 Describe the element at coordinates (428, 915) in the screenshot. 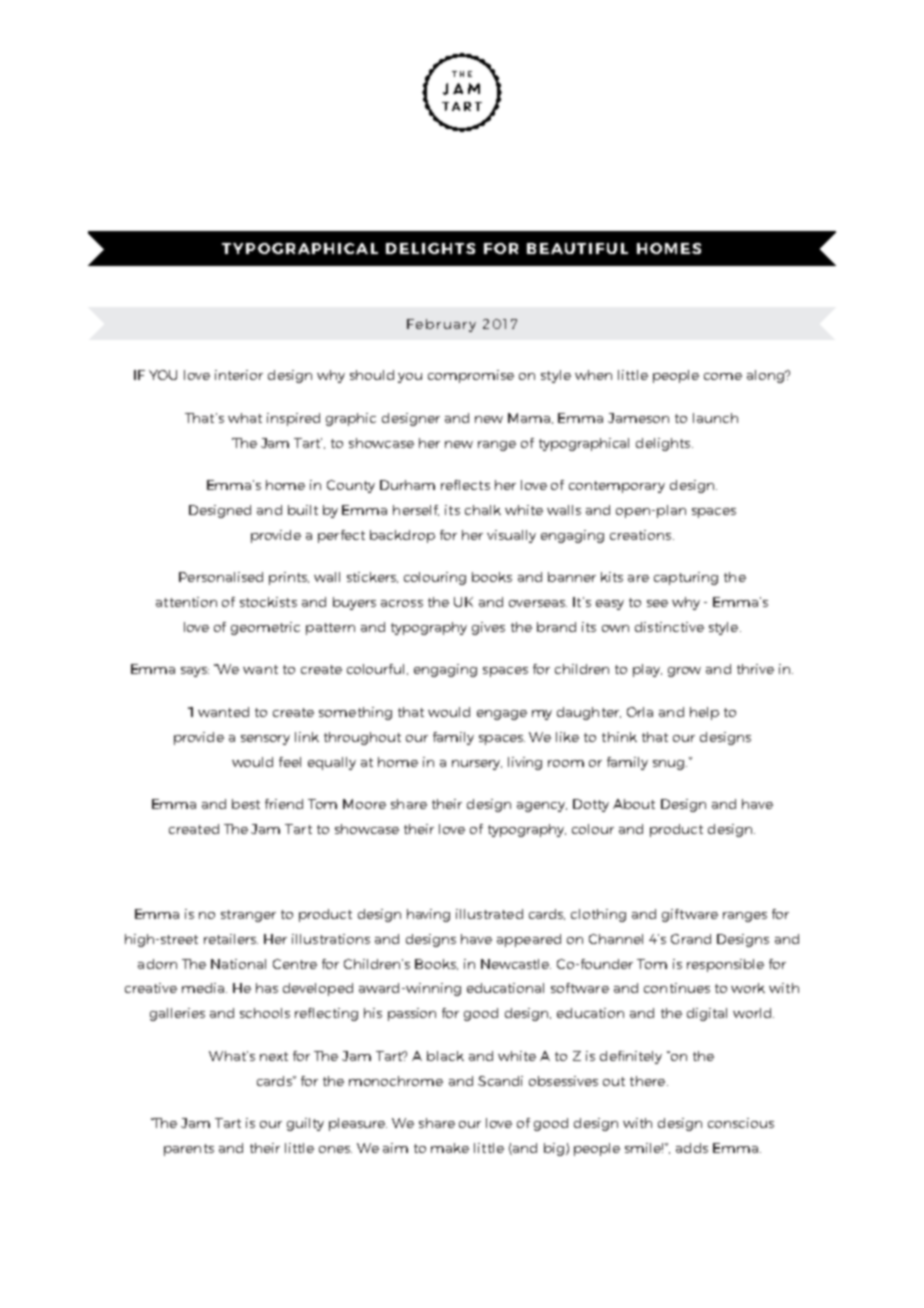

I see `having` at that location.
